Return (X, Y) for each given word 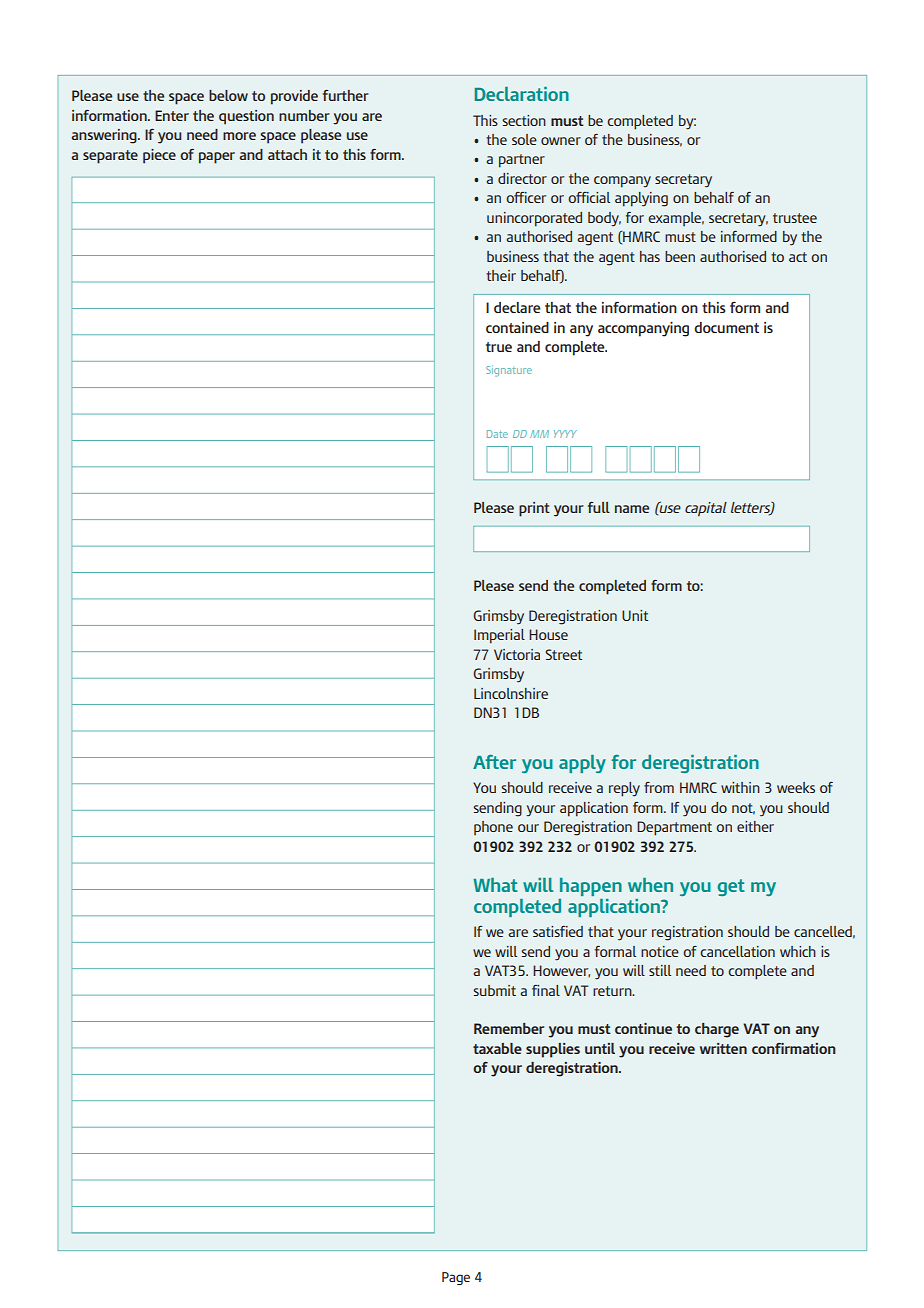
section (524, 120)
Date (497, 434)
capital (706, 509)
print (534, 509)
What (495, 885)
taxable (497, 1048)
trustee (795, 218)
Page (456, 1278)
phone (493, 828)
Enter (172, 115)
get (731, 887)
